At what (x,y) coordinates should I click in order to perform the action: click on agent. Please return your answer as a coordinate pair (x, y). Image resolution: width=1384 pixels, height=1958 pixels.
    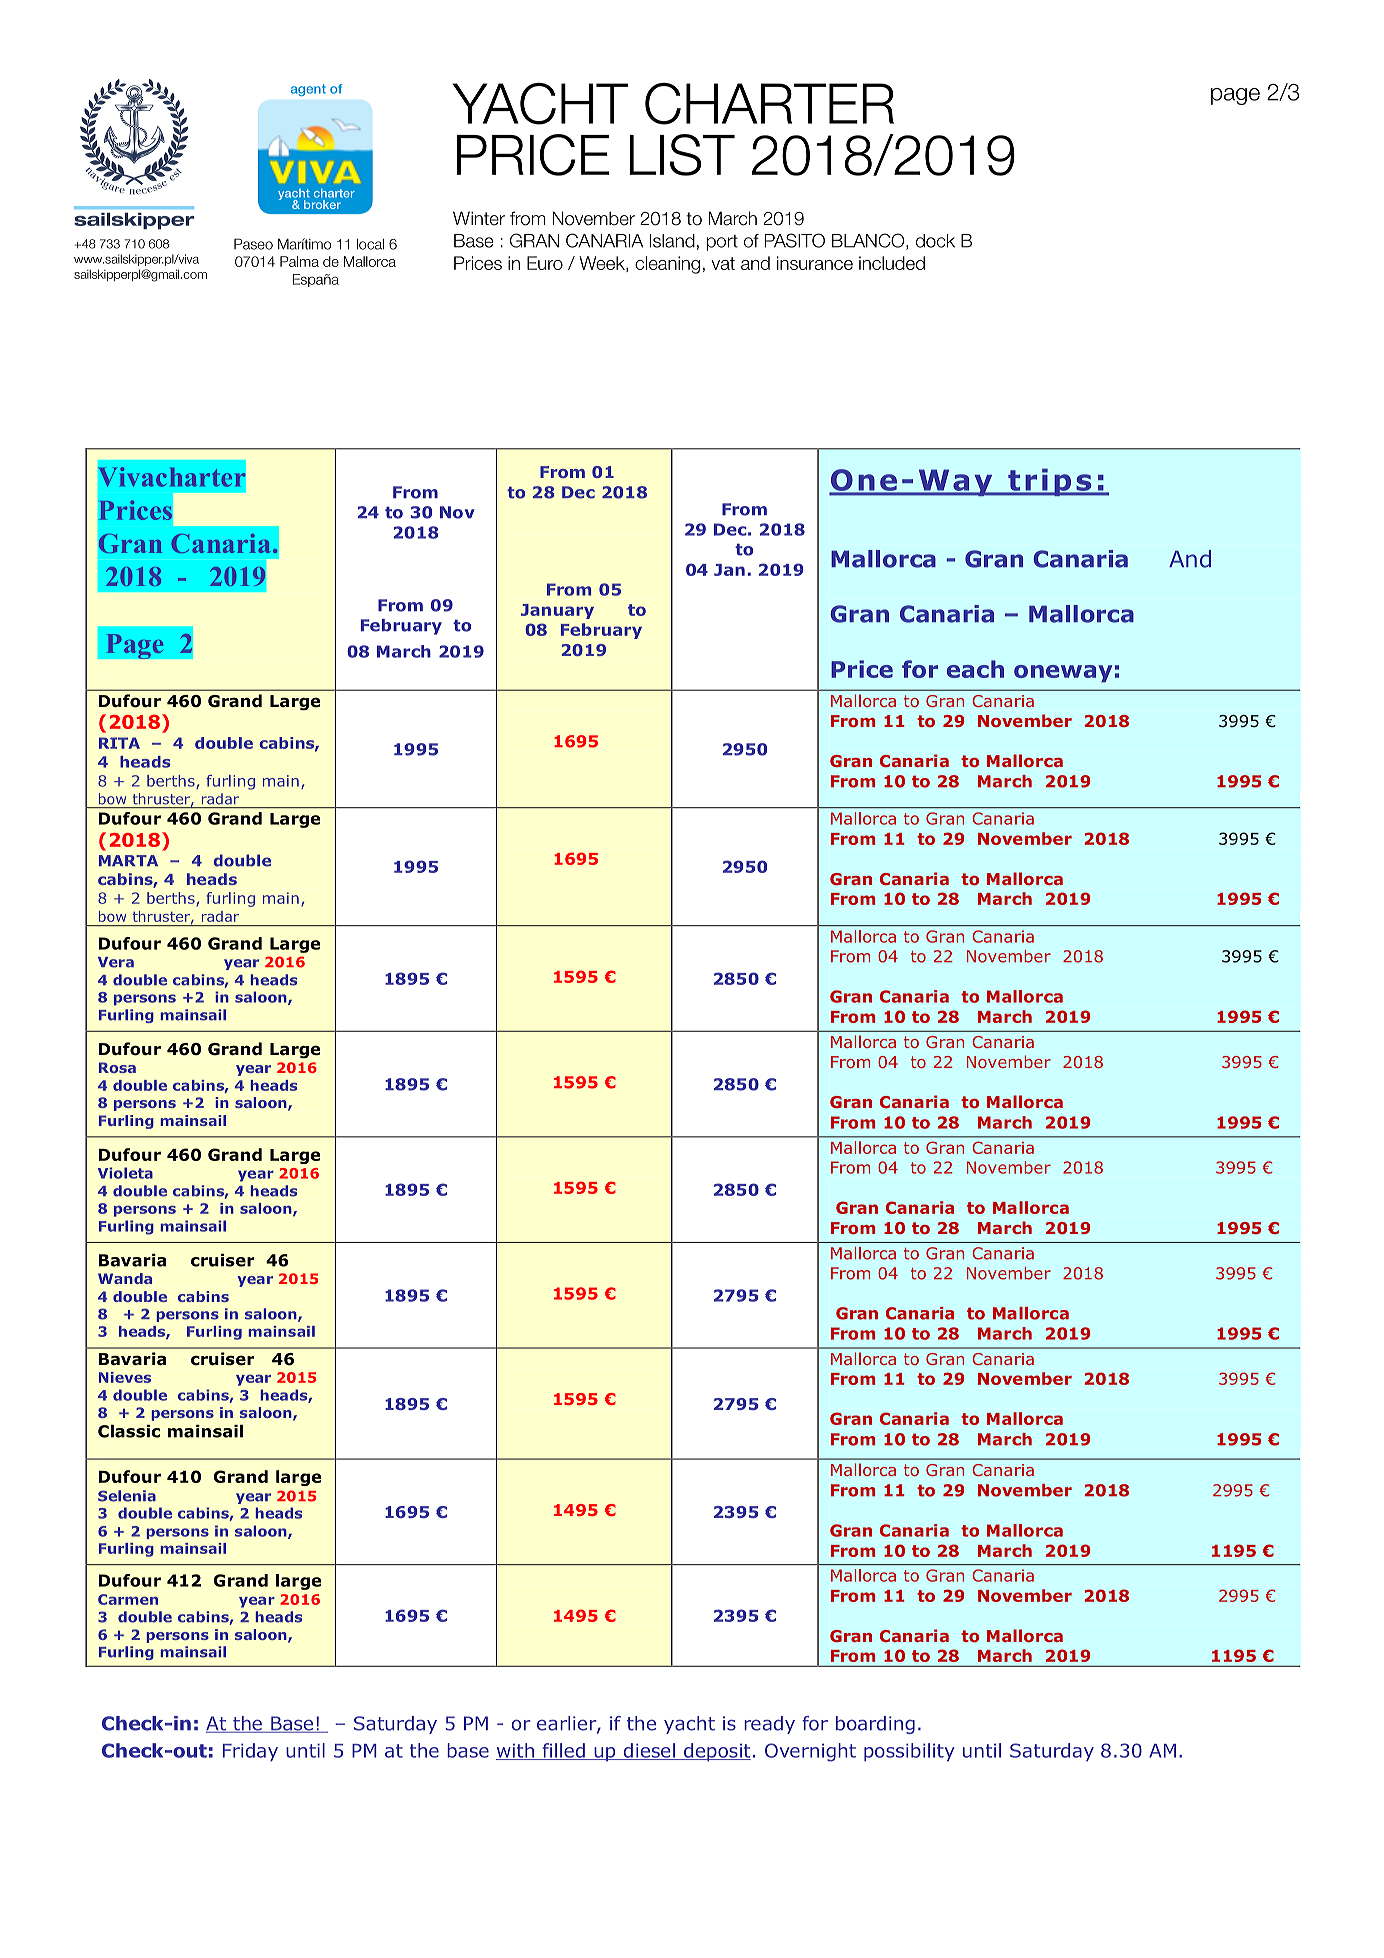
    Looking at the image, I should click on (308, 90).
